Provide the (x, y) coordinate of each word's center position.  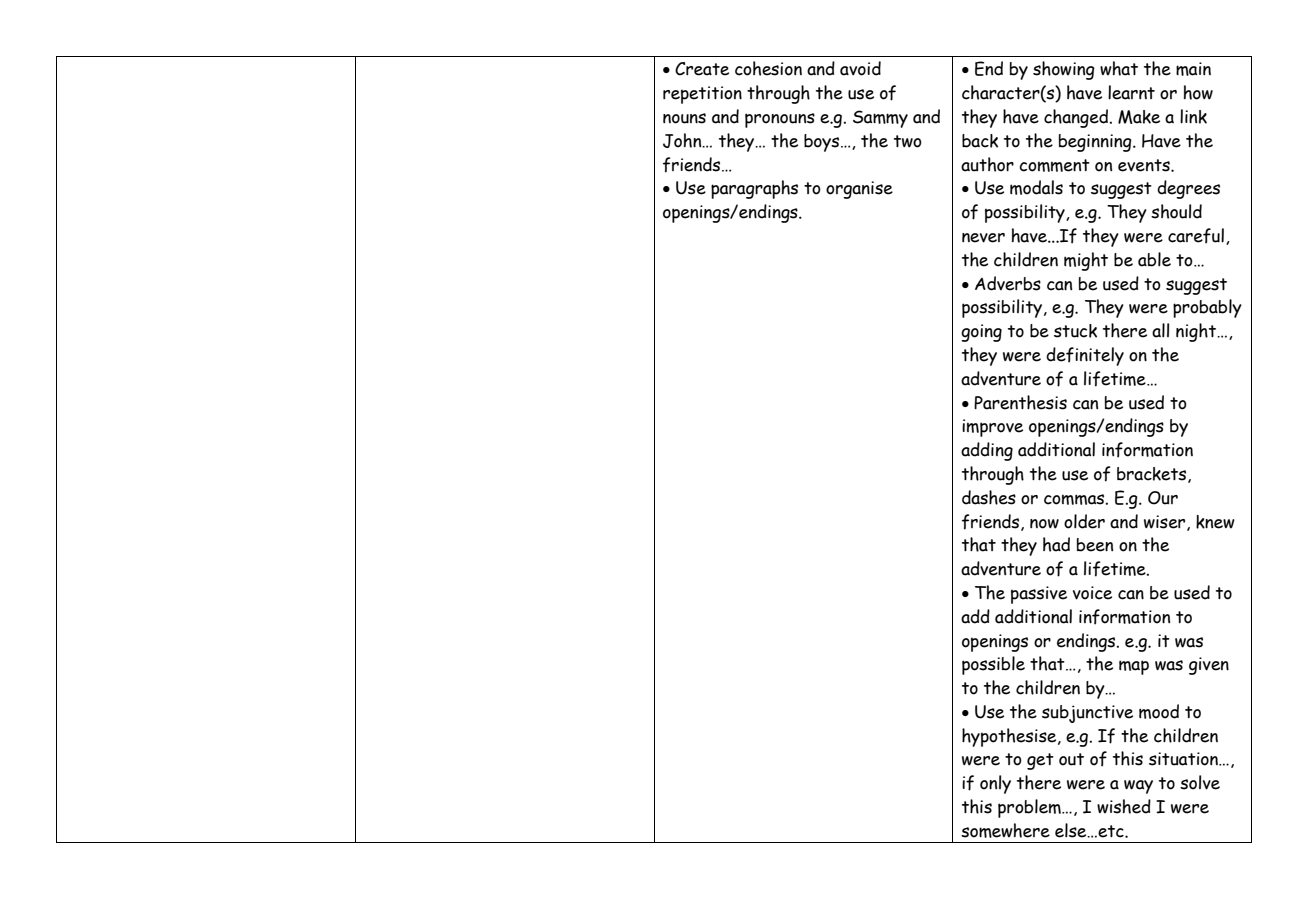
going (981, 333)
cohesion (768, 68)
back (980, 141)
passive (1039, 595)
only (995, 784)
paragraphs (754, 189)
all (1160, 330)
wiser (1166, 523)
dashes (989, 497)
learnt (1131, 92)
